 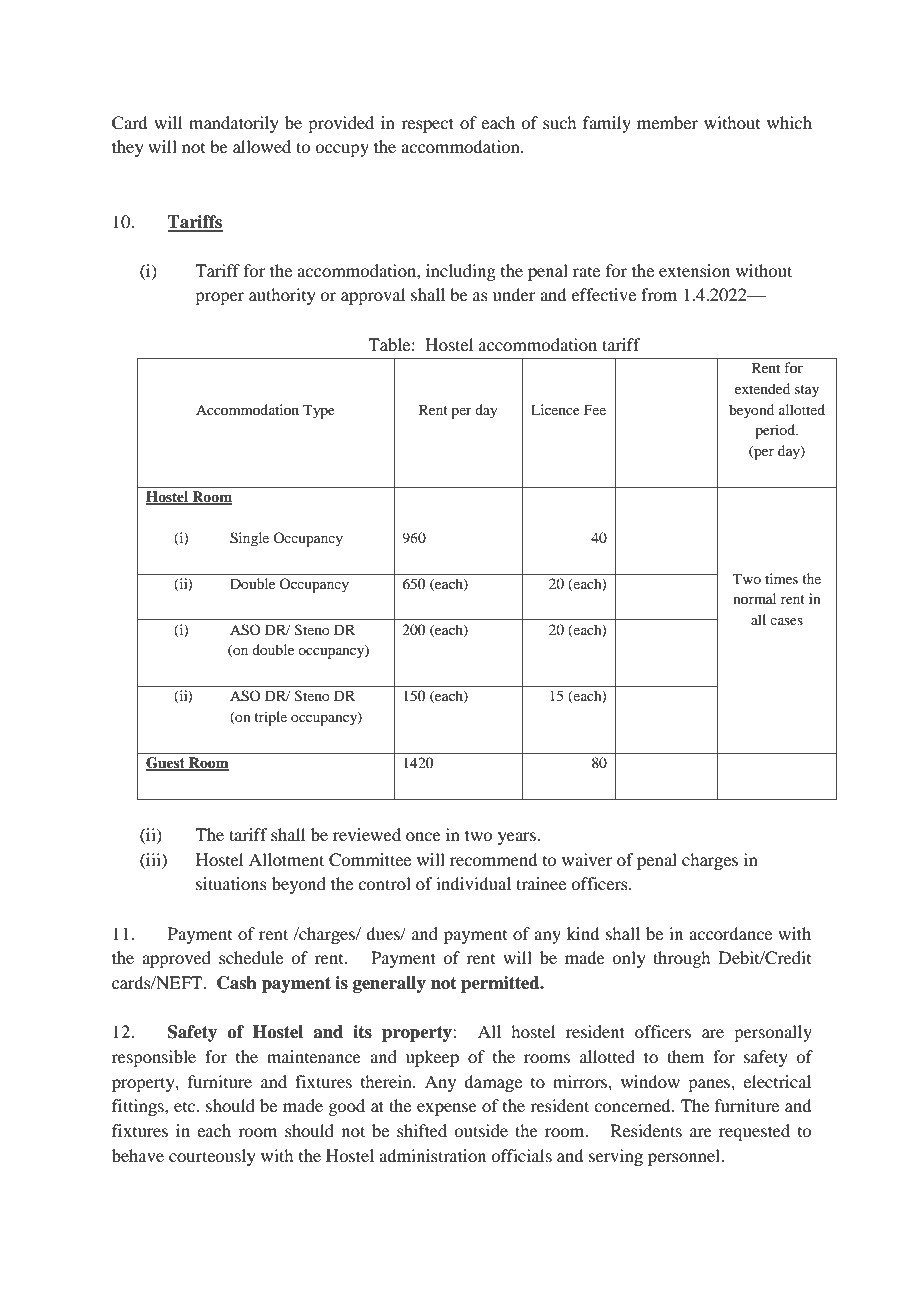 What do you see at coordinates (166, 764) in the image?
I see `Guest` at bounding box center [166, 764].
